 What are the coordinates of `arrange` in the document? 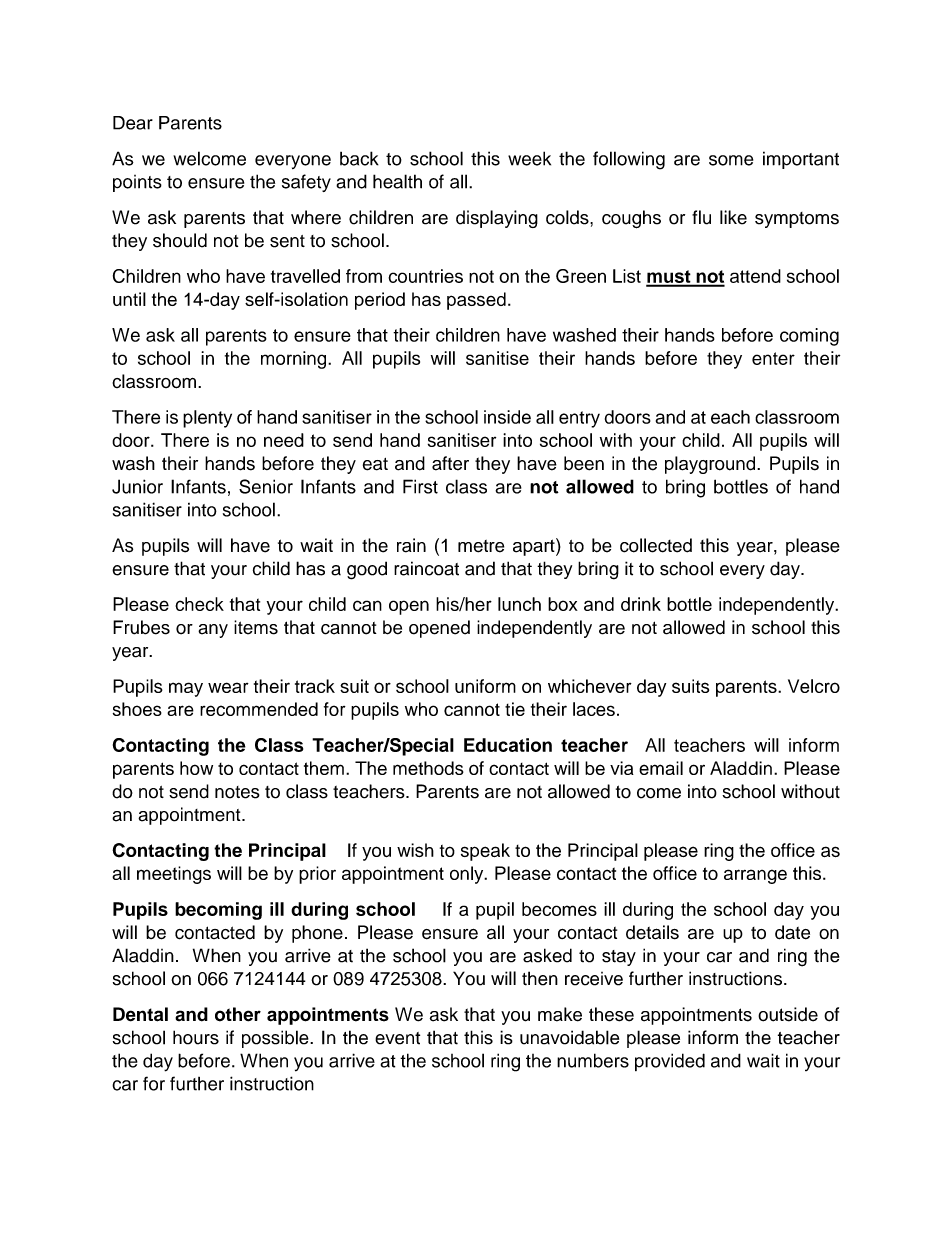 It's located at (755, 876).
